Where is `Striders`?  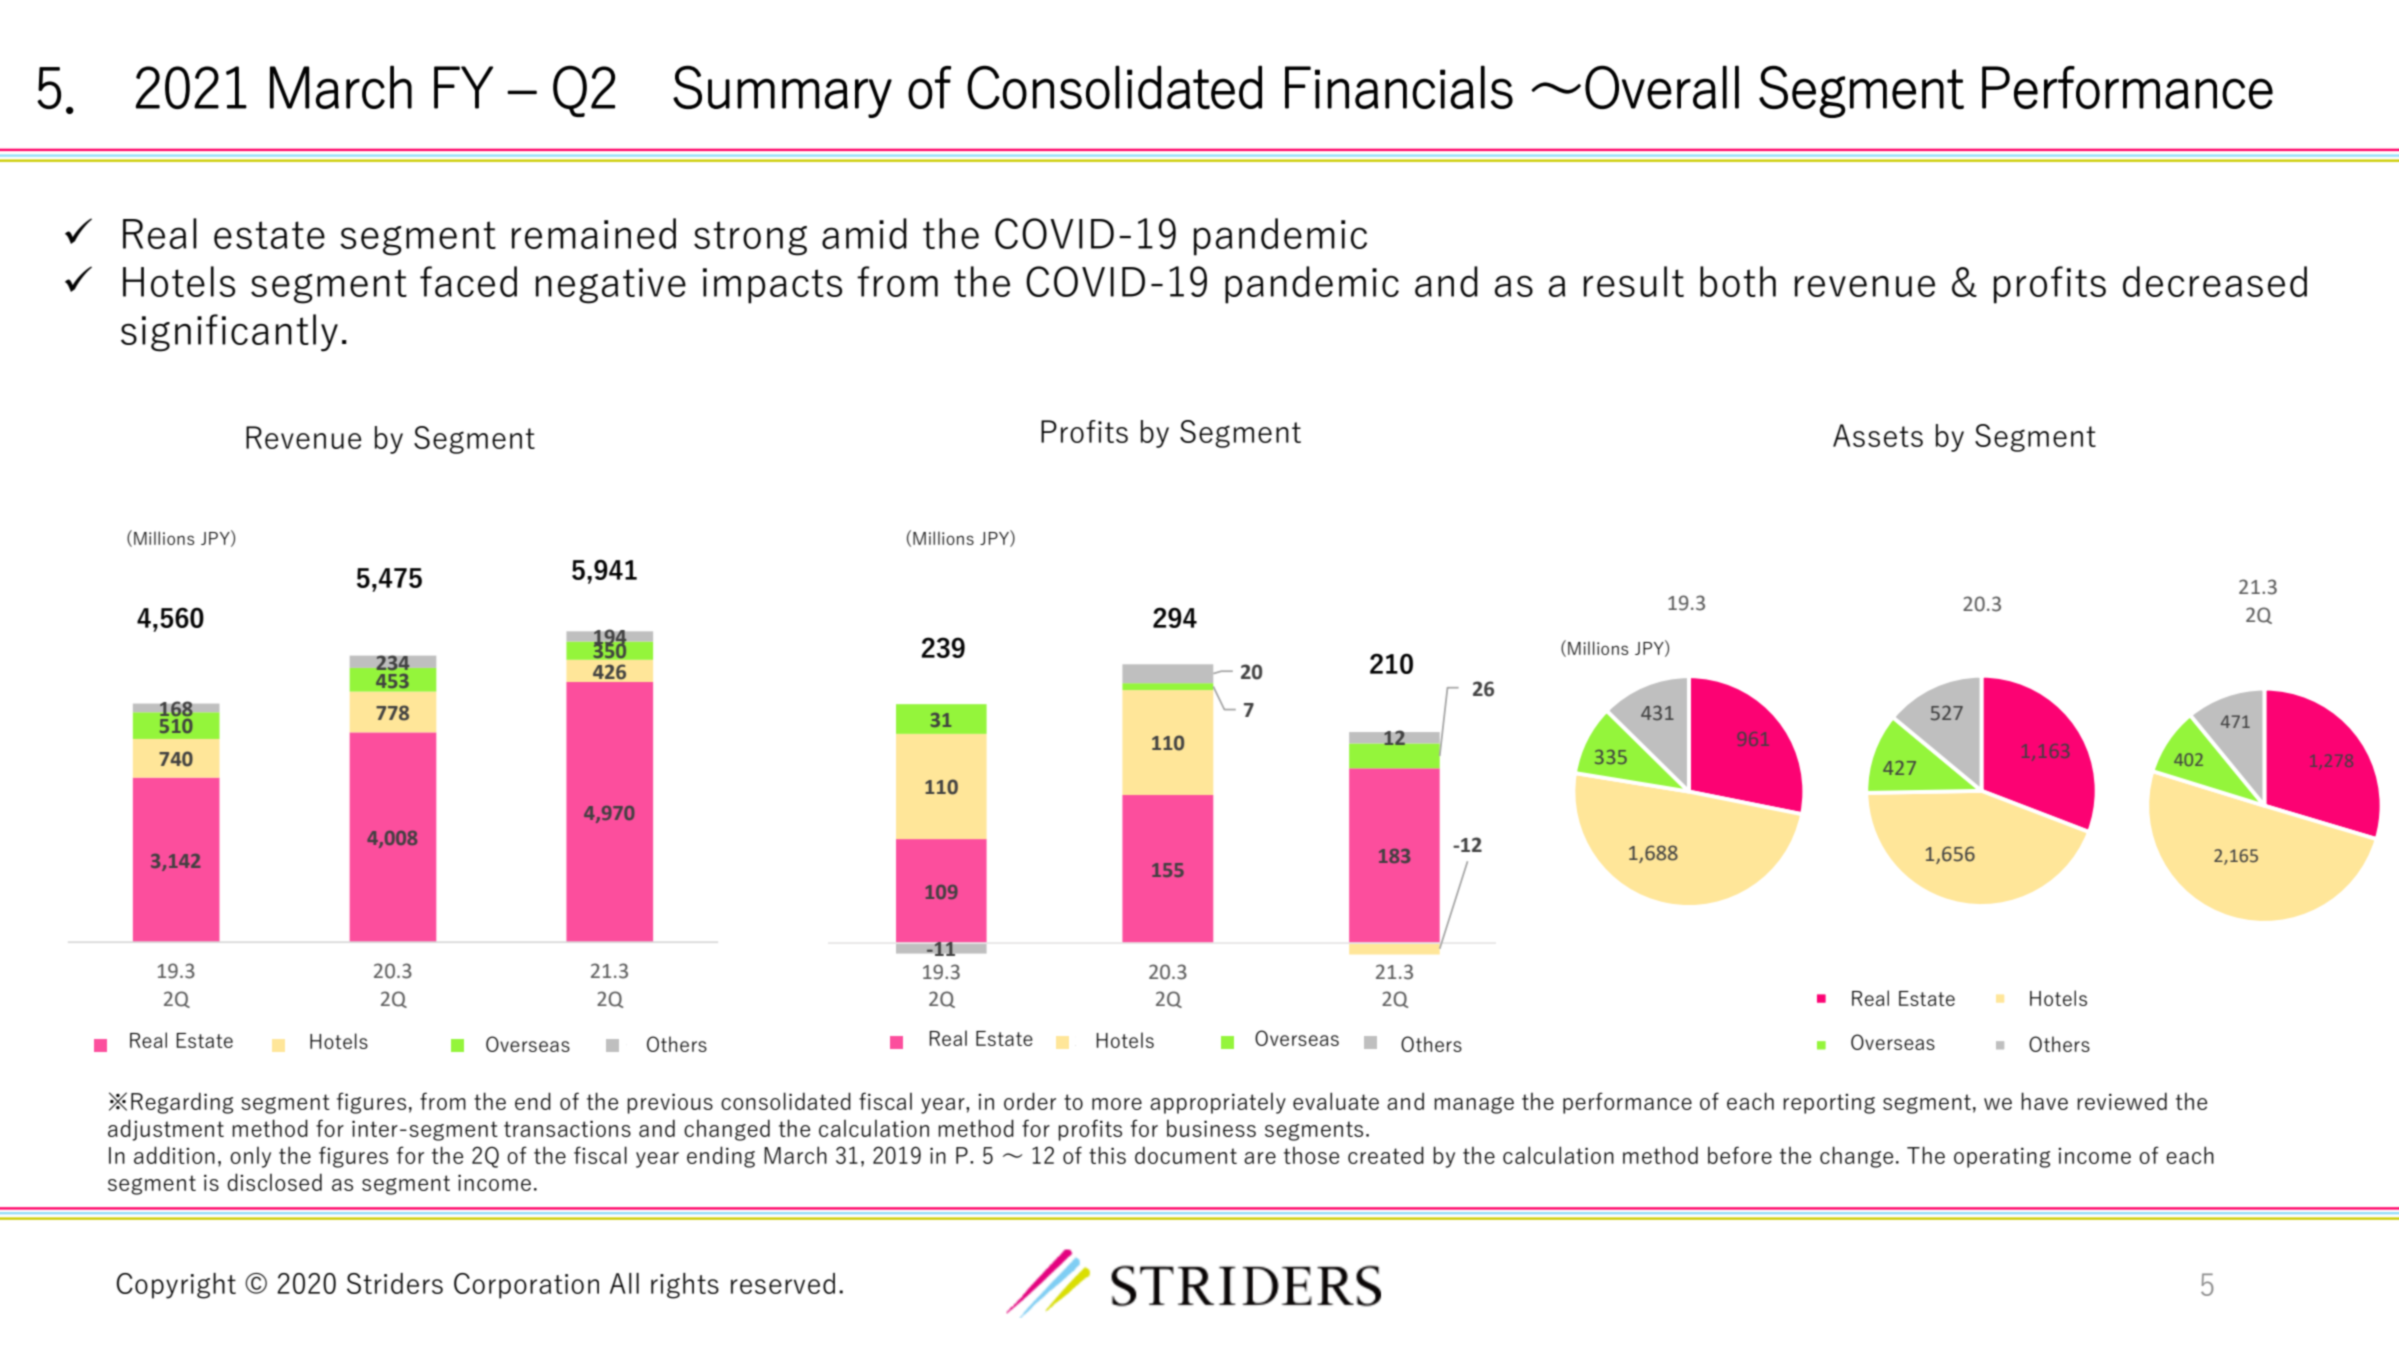 Striders is located at coordinates (395, 1283).
